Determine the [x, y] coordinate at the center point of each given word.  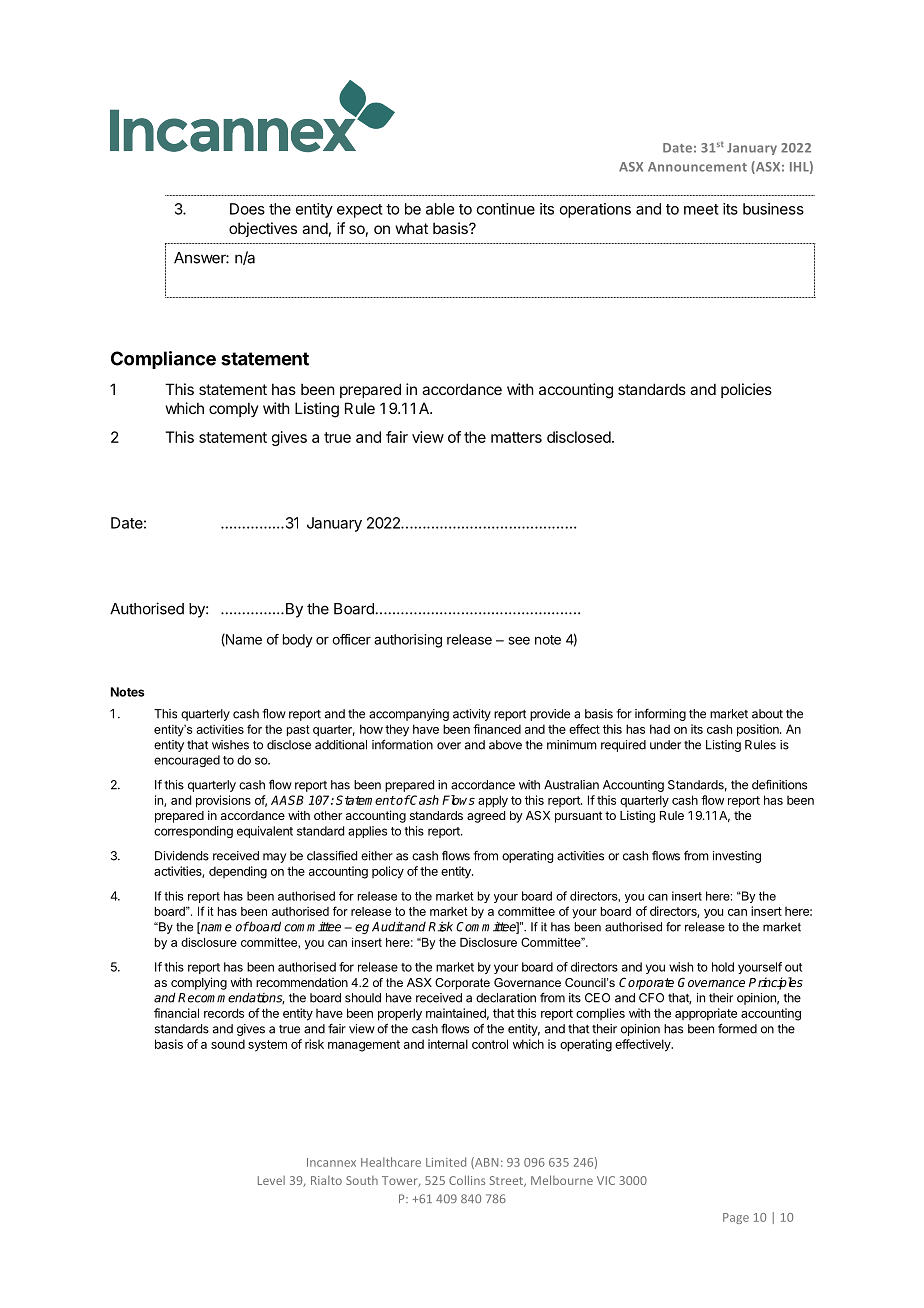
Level [271, 1180]
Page [736, 1218]
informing [660, 715]
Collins [467, 1180]
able [440, 209]
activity [472, 715]
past [298, 731]
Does [247, 209]
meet [701, 209]
